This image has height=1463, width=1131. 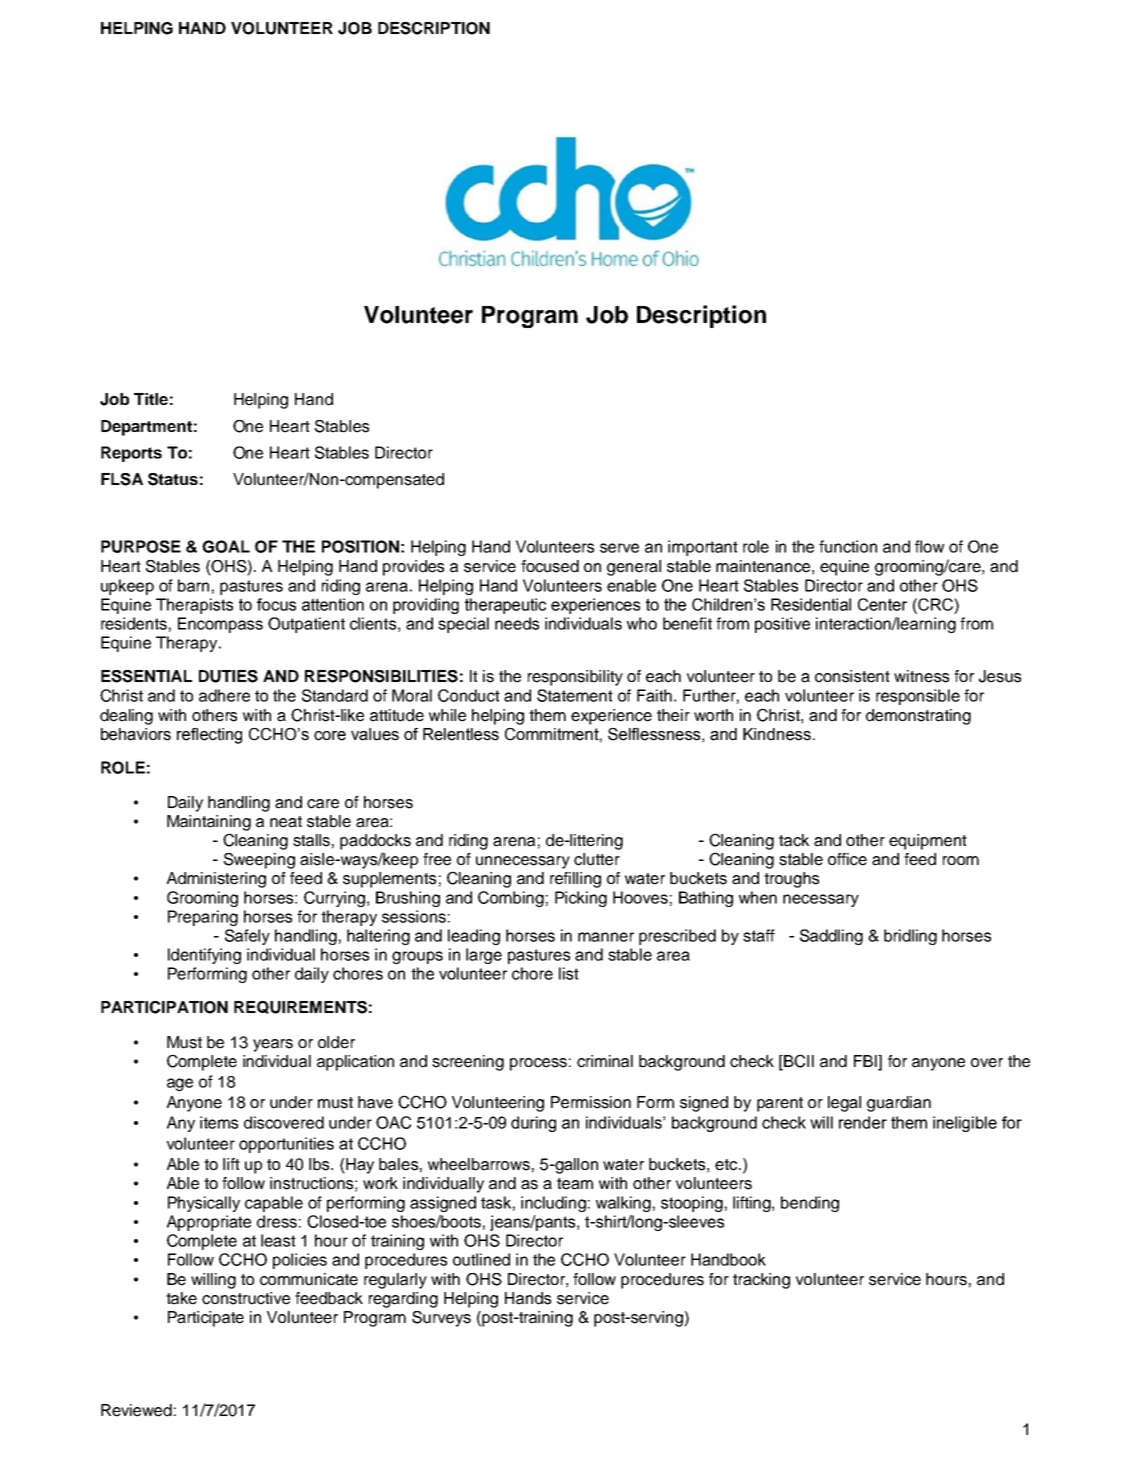 What do you see at coordinates (273, 1045) in the image?
I see `years` at bounding box center [273, 1045].
